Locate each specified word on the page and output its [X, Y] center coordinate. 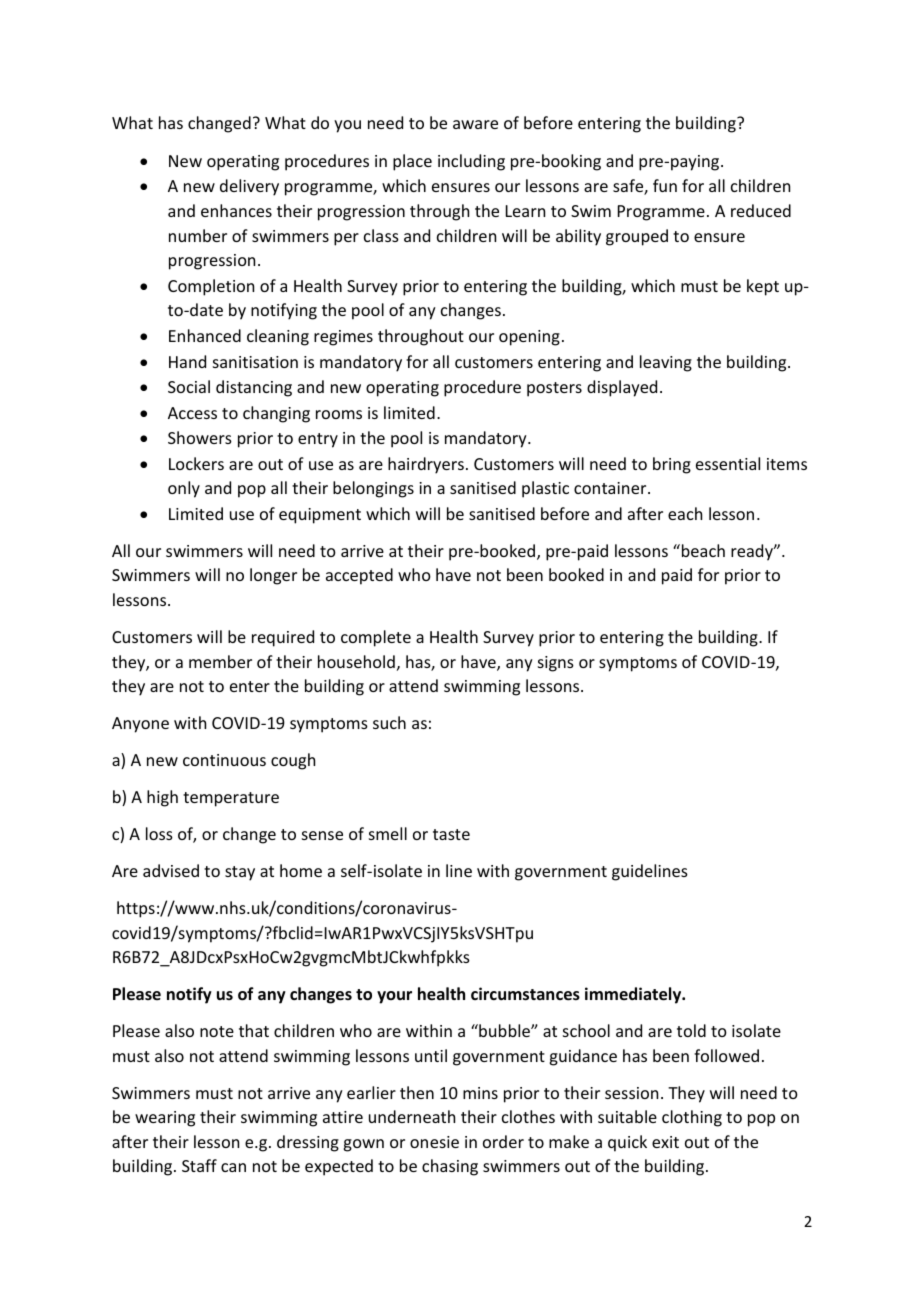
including [471, 162]
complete [376, 638]
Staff [199, 1165]
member [220, 661]
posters [554, 389]
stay [240, 873]
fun [665, 185]
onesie [434, 1142]
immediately [634, 995]
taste [451, 834]
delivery [249, 187]
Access [192, 413]
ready [753, 552]
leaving [666, 363]
